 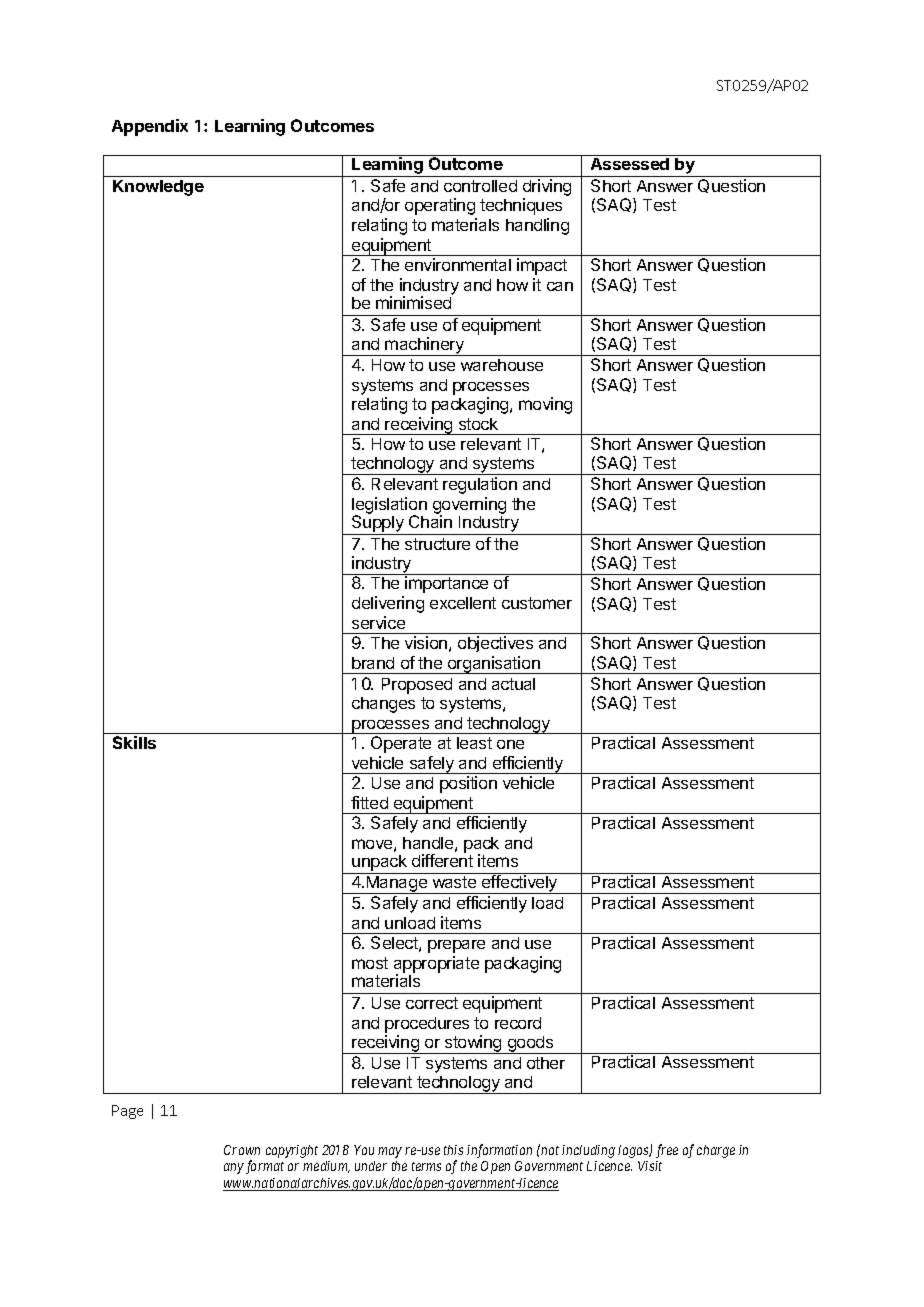 I want to click on Crown, so click(x=242, y=1150).
